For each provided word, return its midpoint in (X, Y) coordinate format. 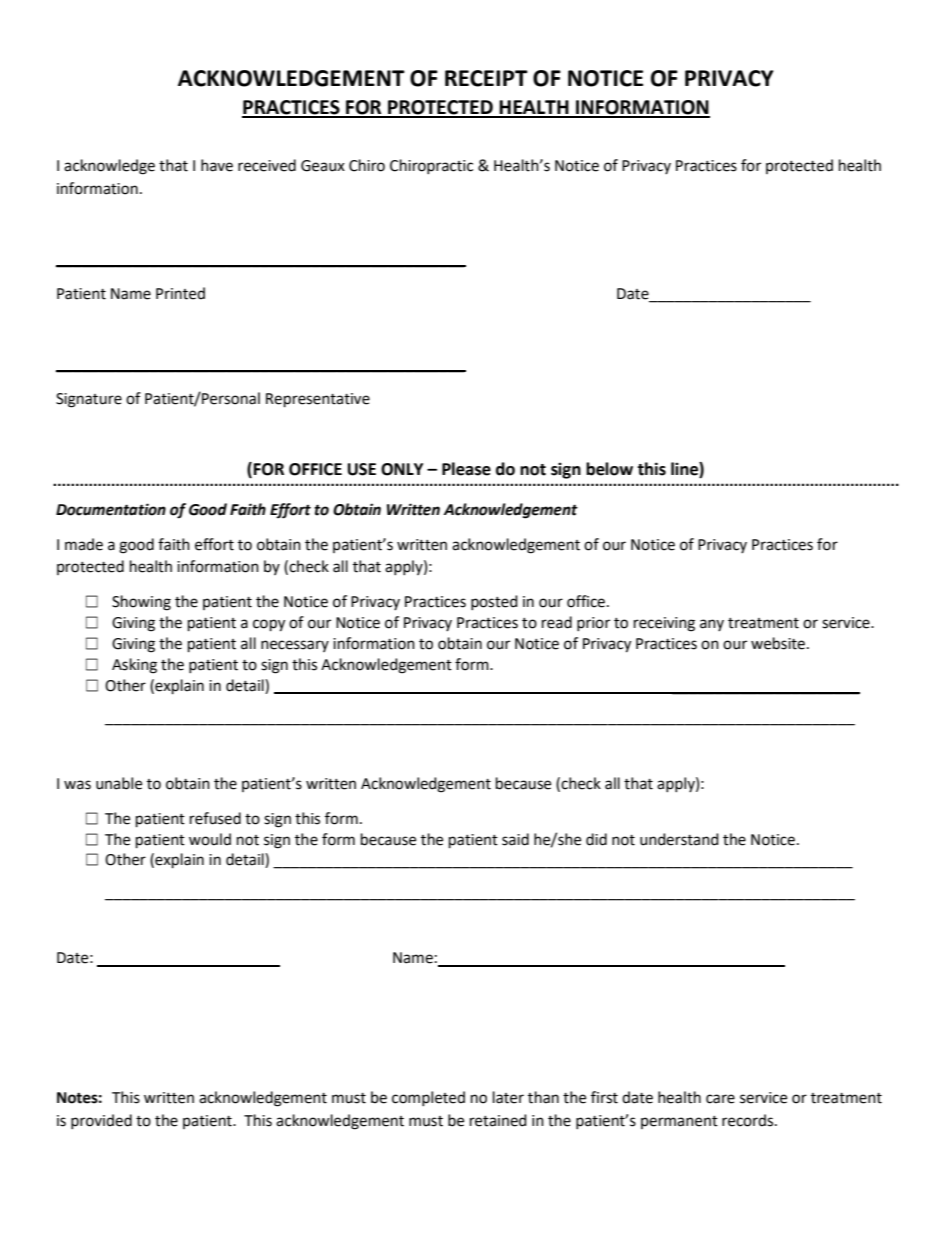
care (720, 1099)
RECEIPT (486, 78)
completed (428, 1098)
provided (101, 1121)
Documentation (111, 509)
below (609, 469)
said (515, 839)
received (267, 165)
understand (679, 839)
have (217, 165)
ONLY (402, 469)
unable (119, 783)
